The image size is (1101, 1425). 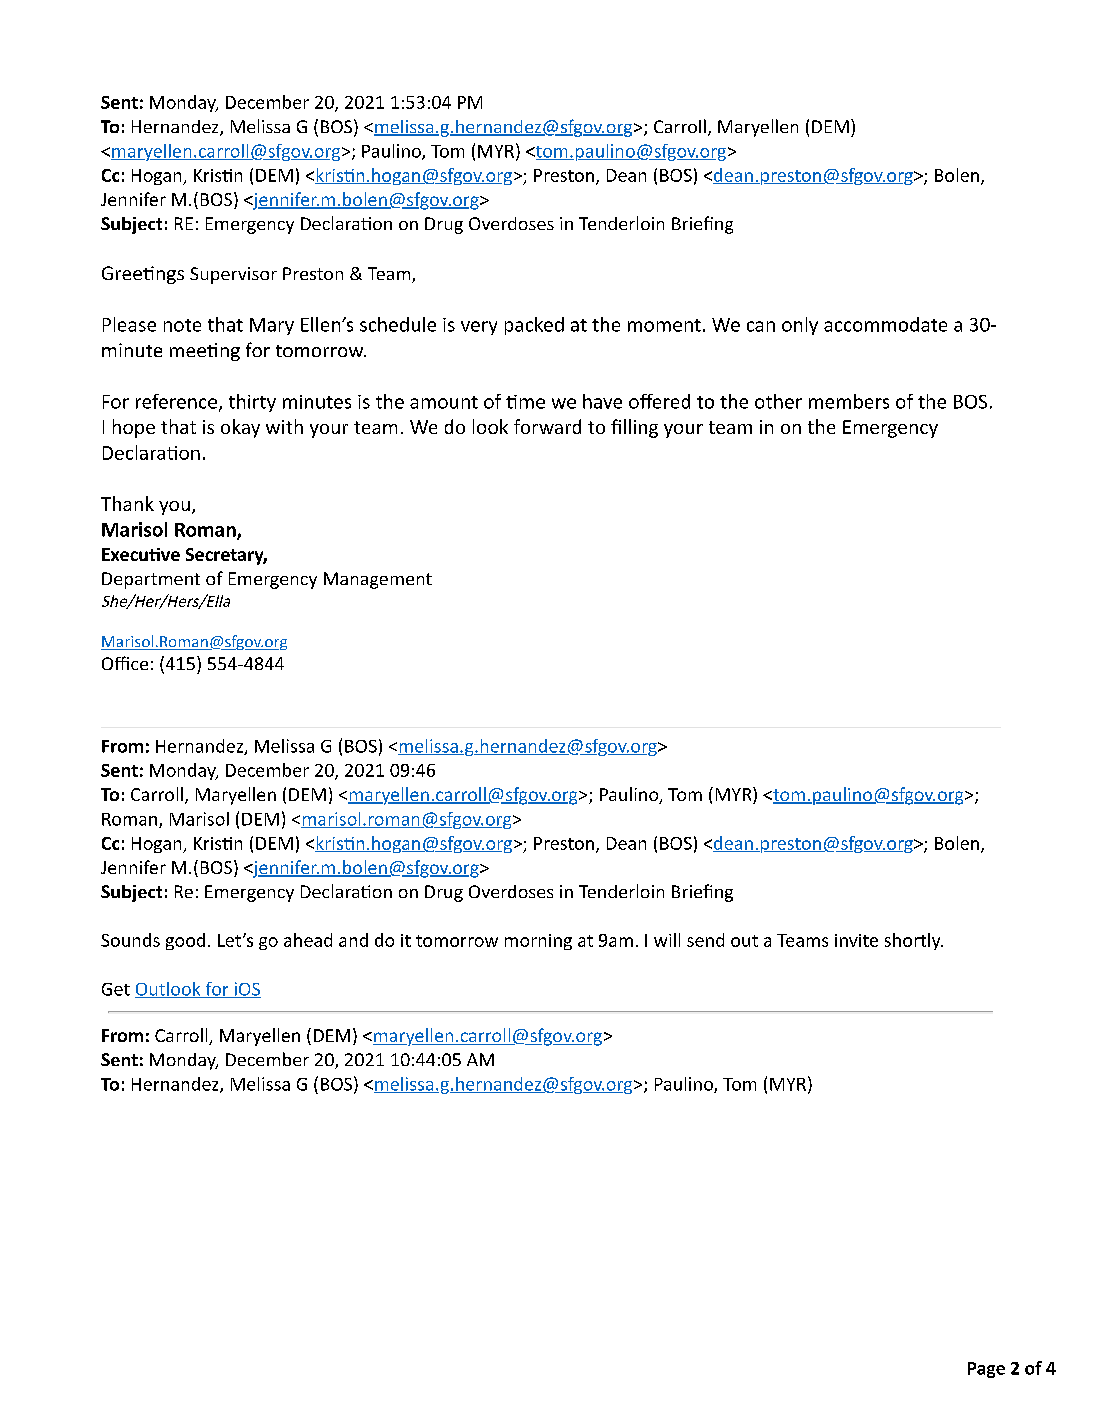 What do you see at coordinates (116, 989) in the image?
I see `Get` at bounding box center [116, 989].
